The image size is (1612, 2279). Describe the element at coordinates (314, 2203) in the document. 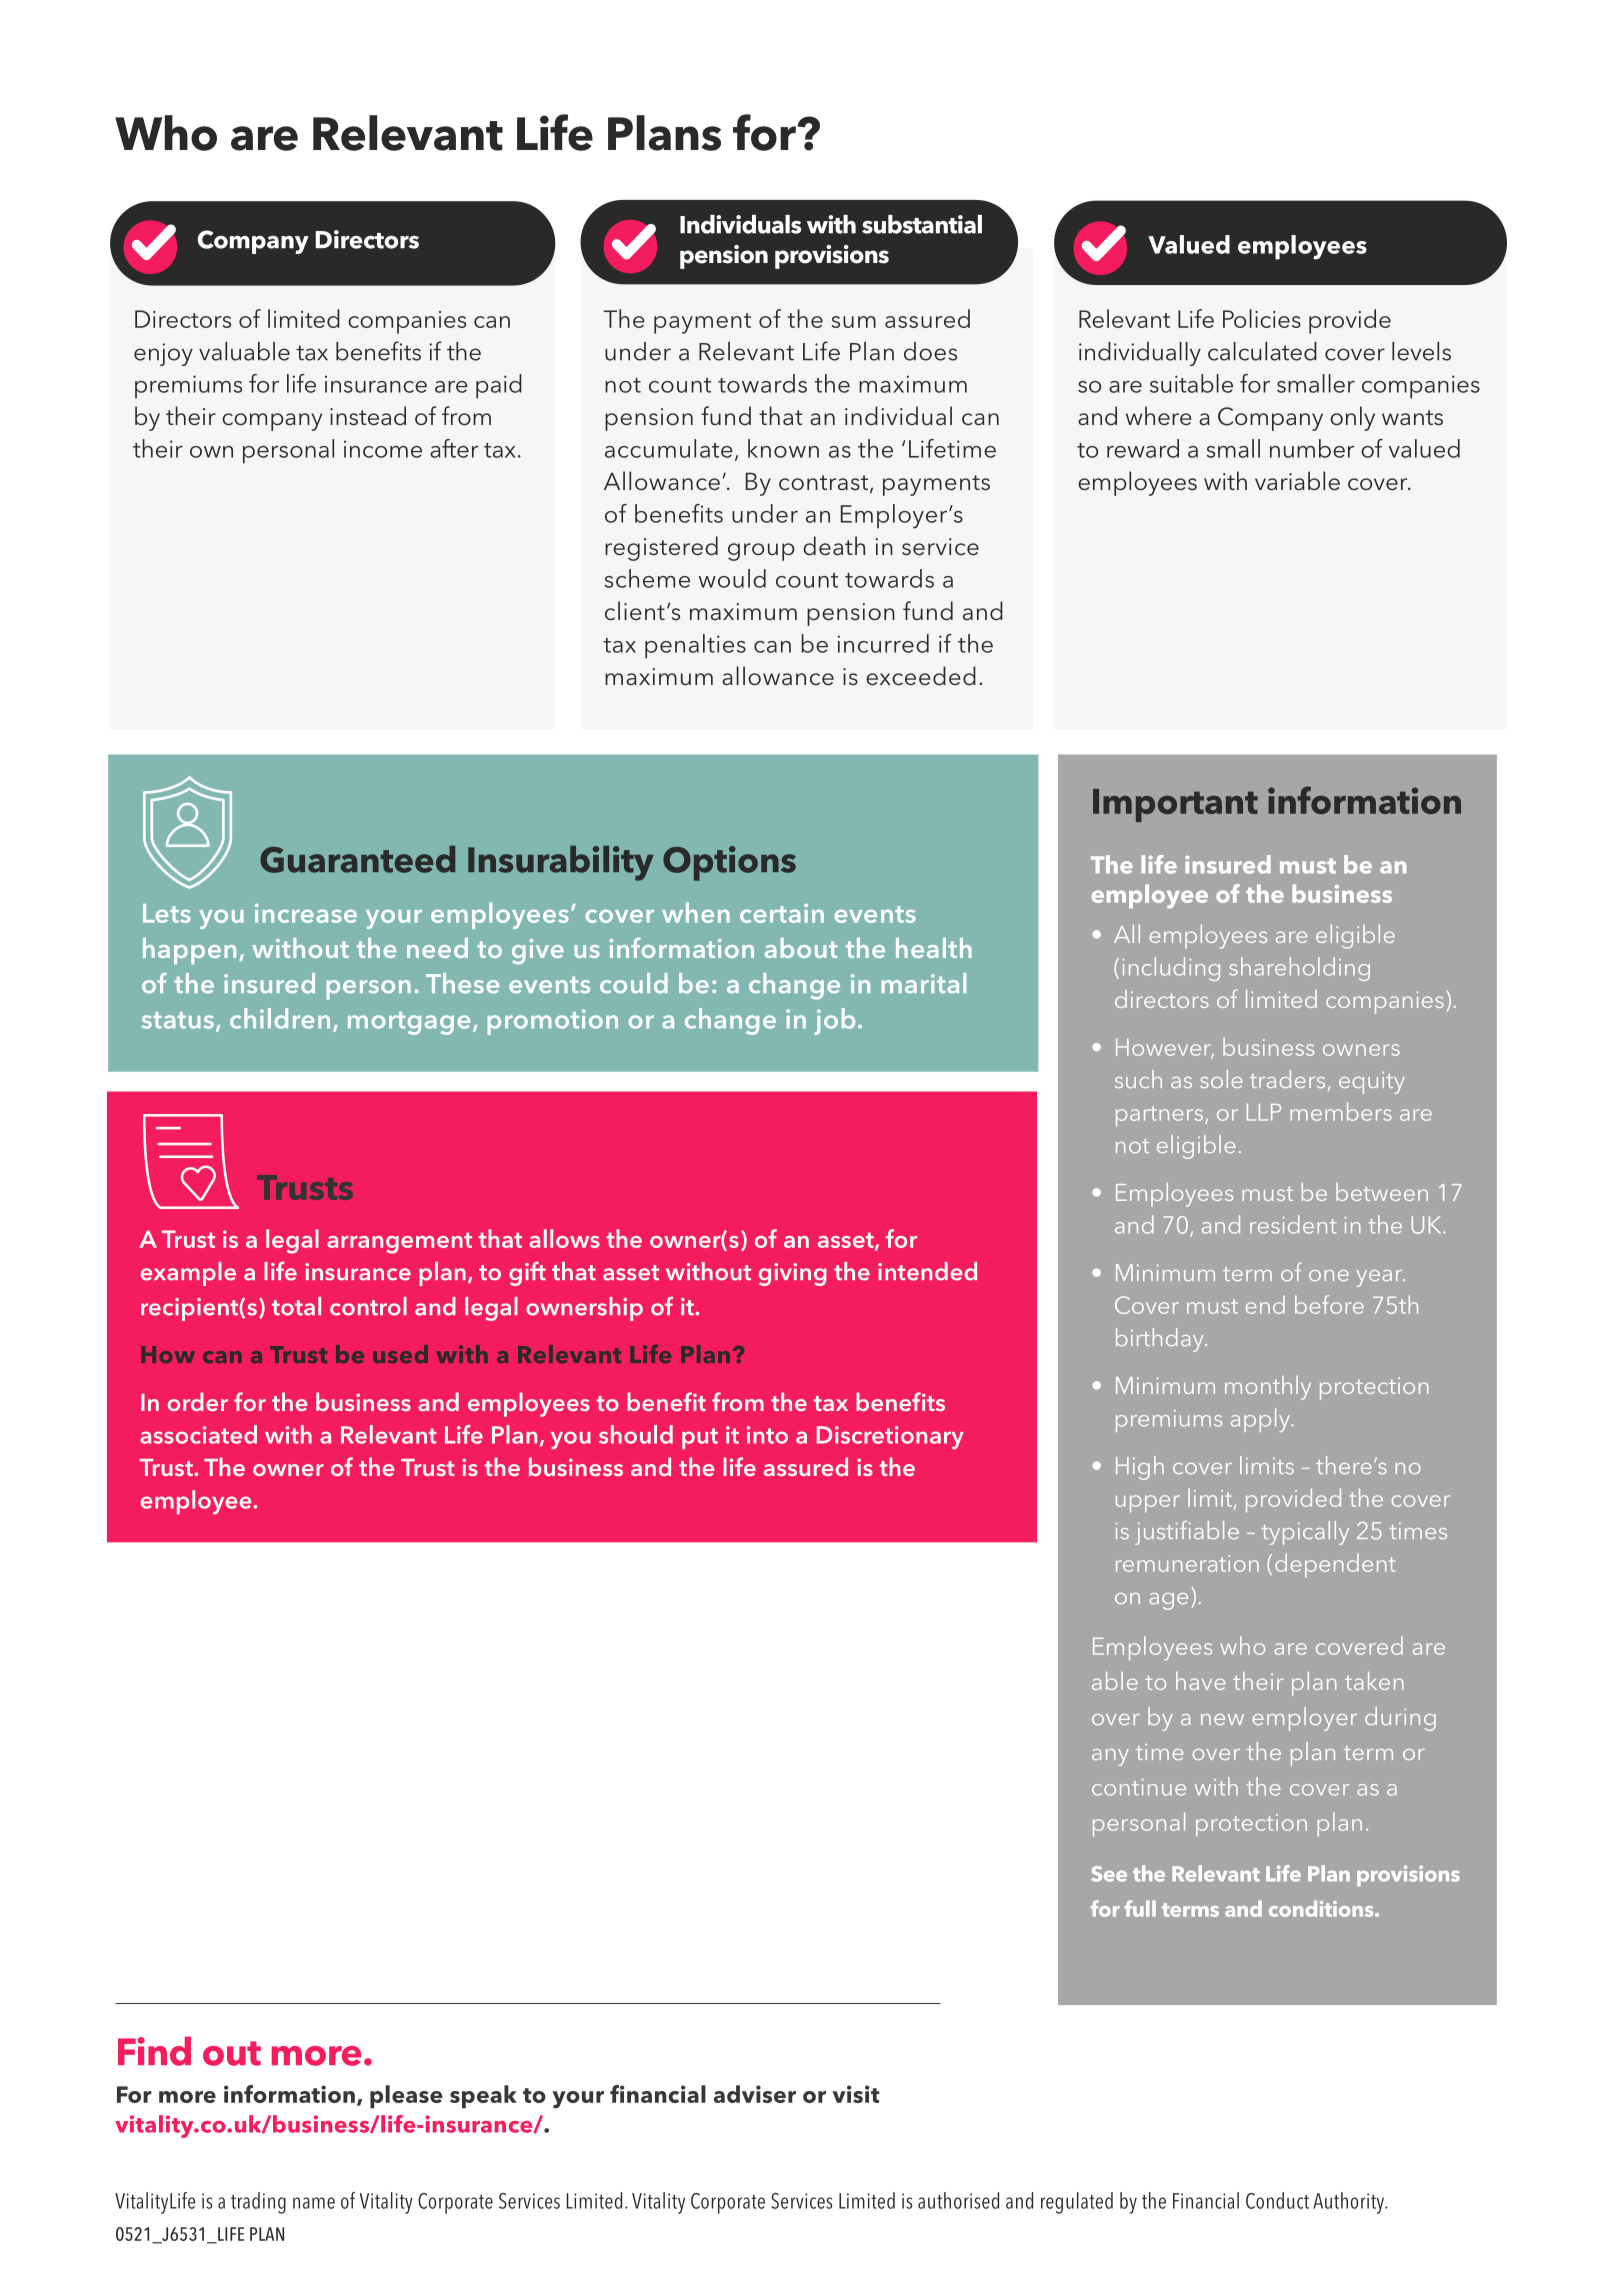

I see `name` at that location.
